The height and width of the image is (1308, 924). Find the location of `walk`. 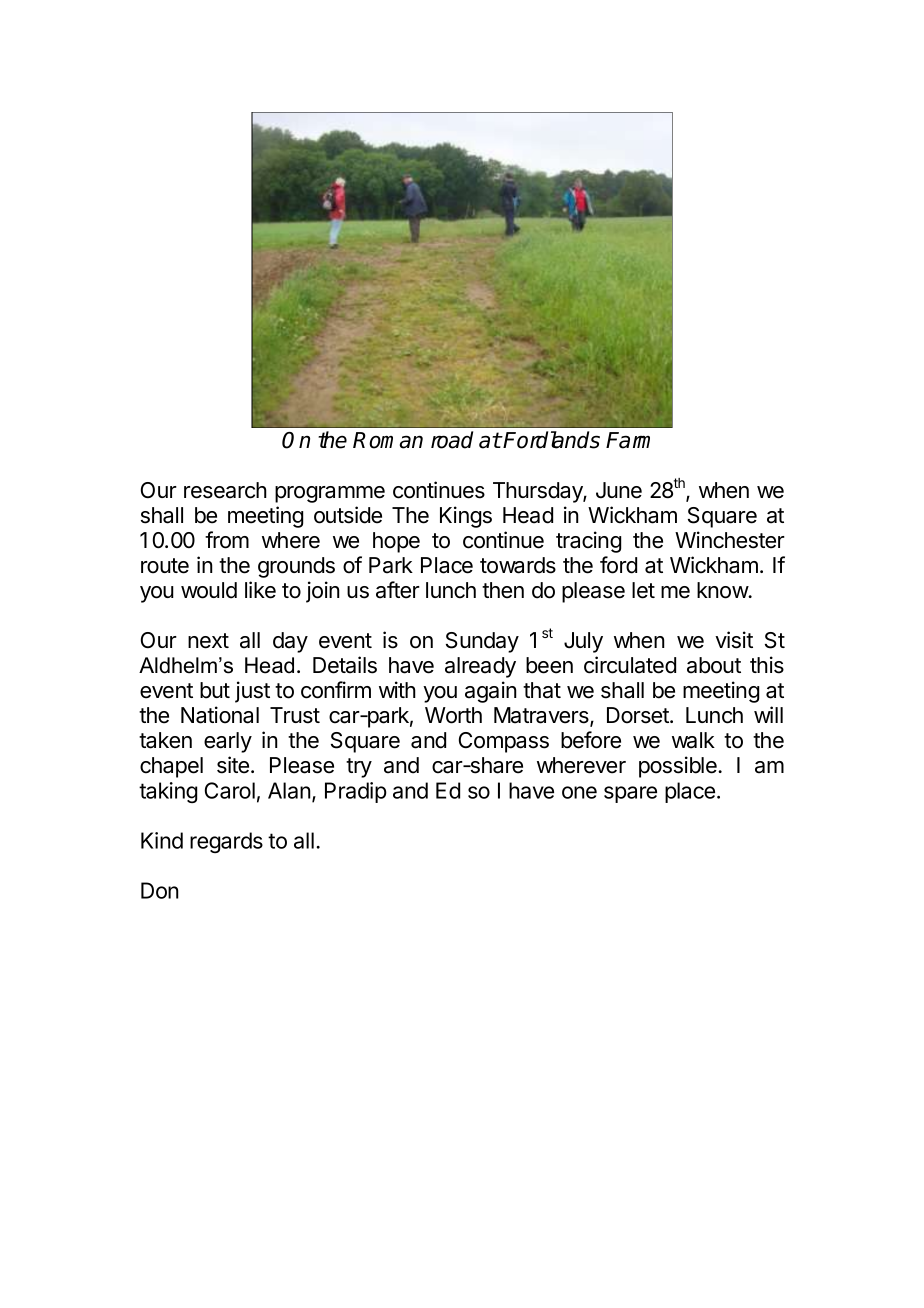

walk is located at coordinates (693, 740).
